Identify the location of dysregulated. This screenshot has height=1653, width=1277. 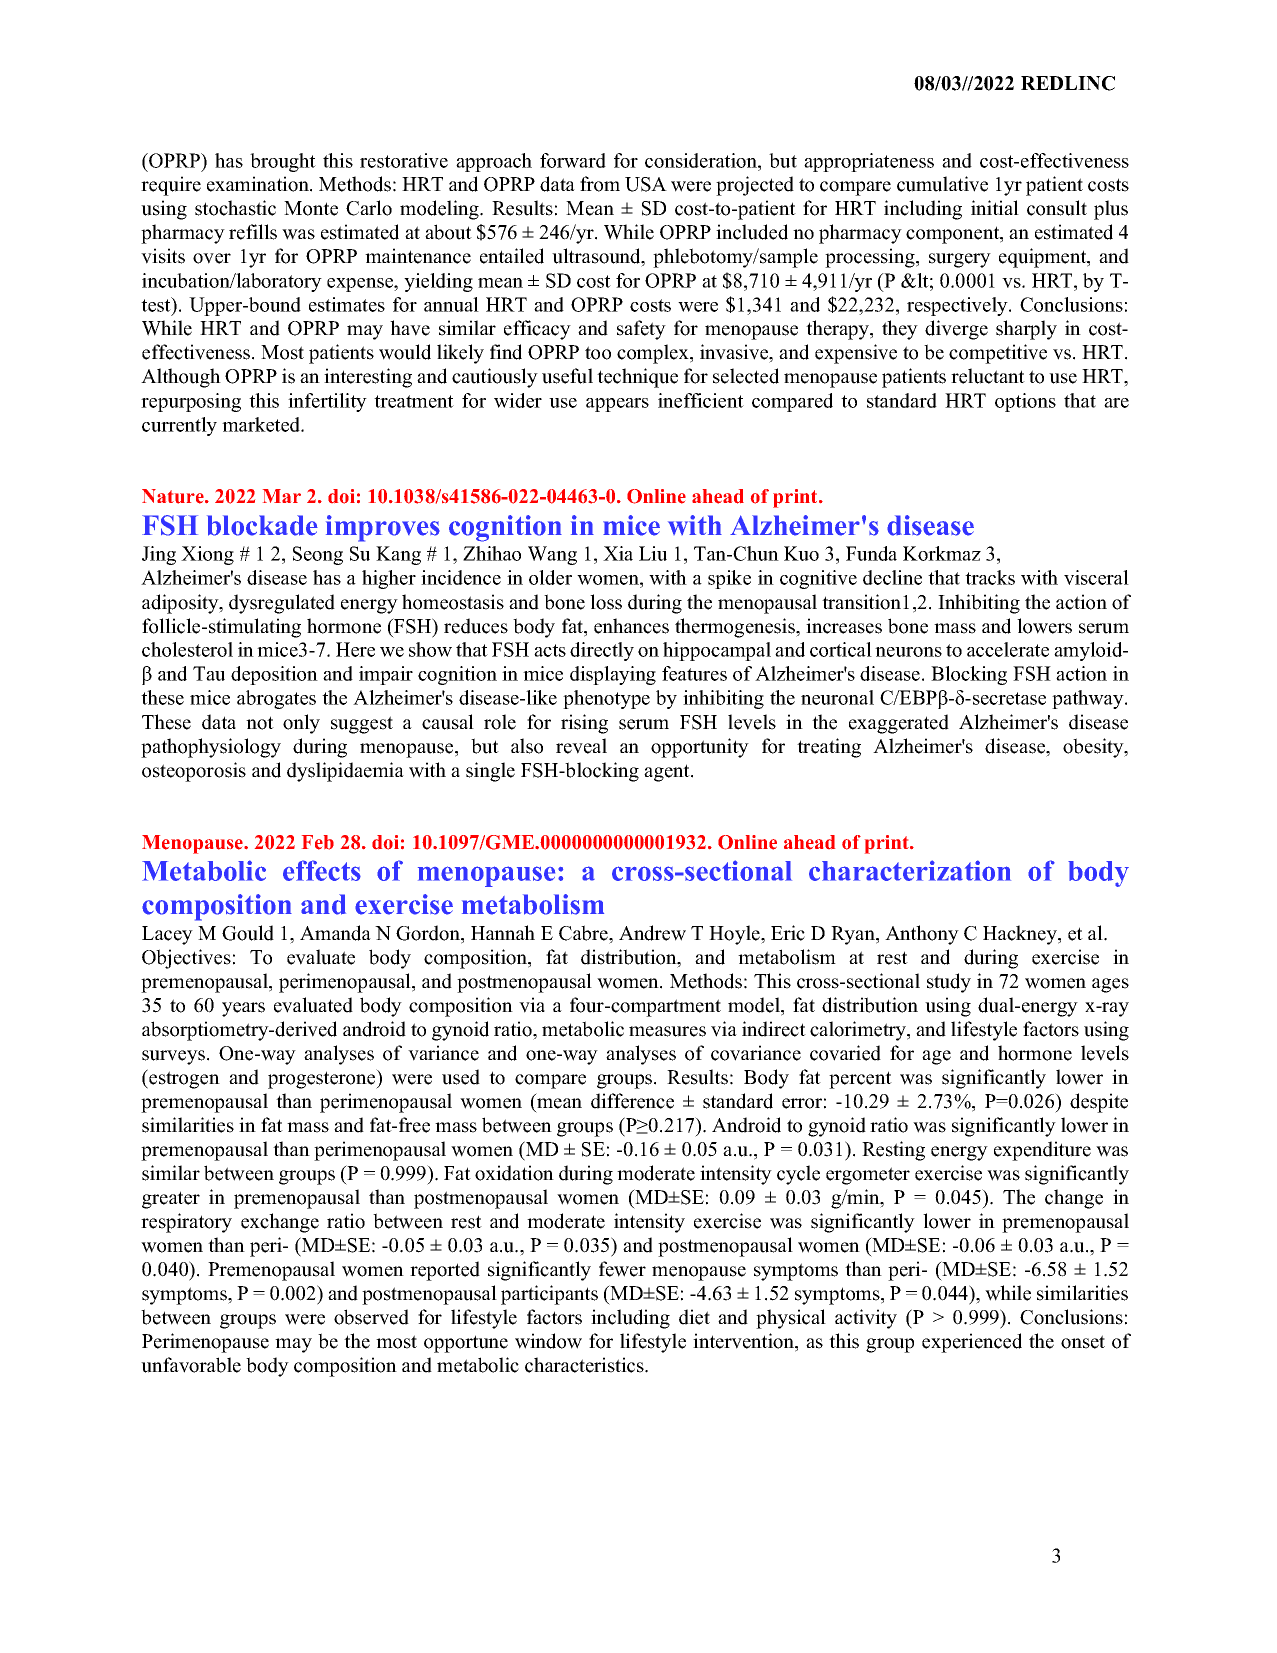
(282, 604).
